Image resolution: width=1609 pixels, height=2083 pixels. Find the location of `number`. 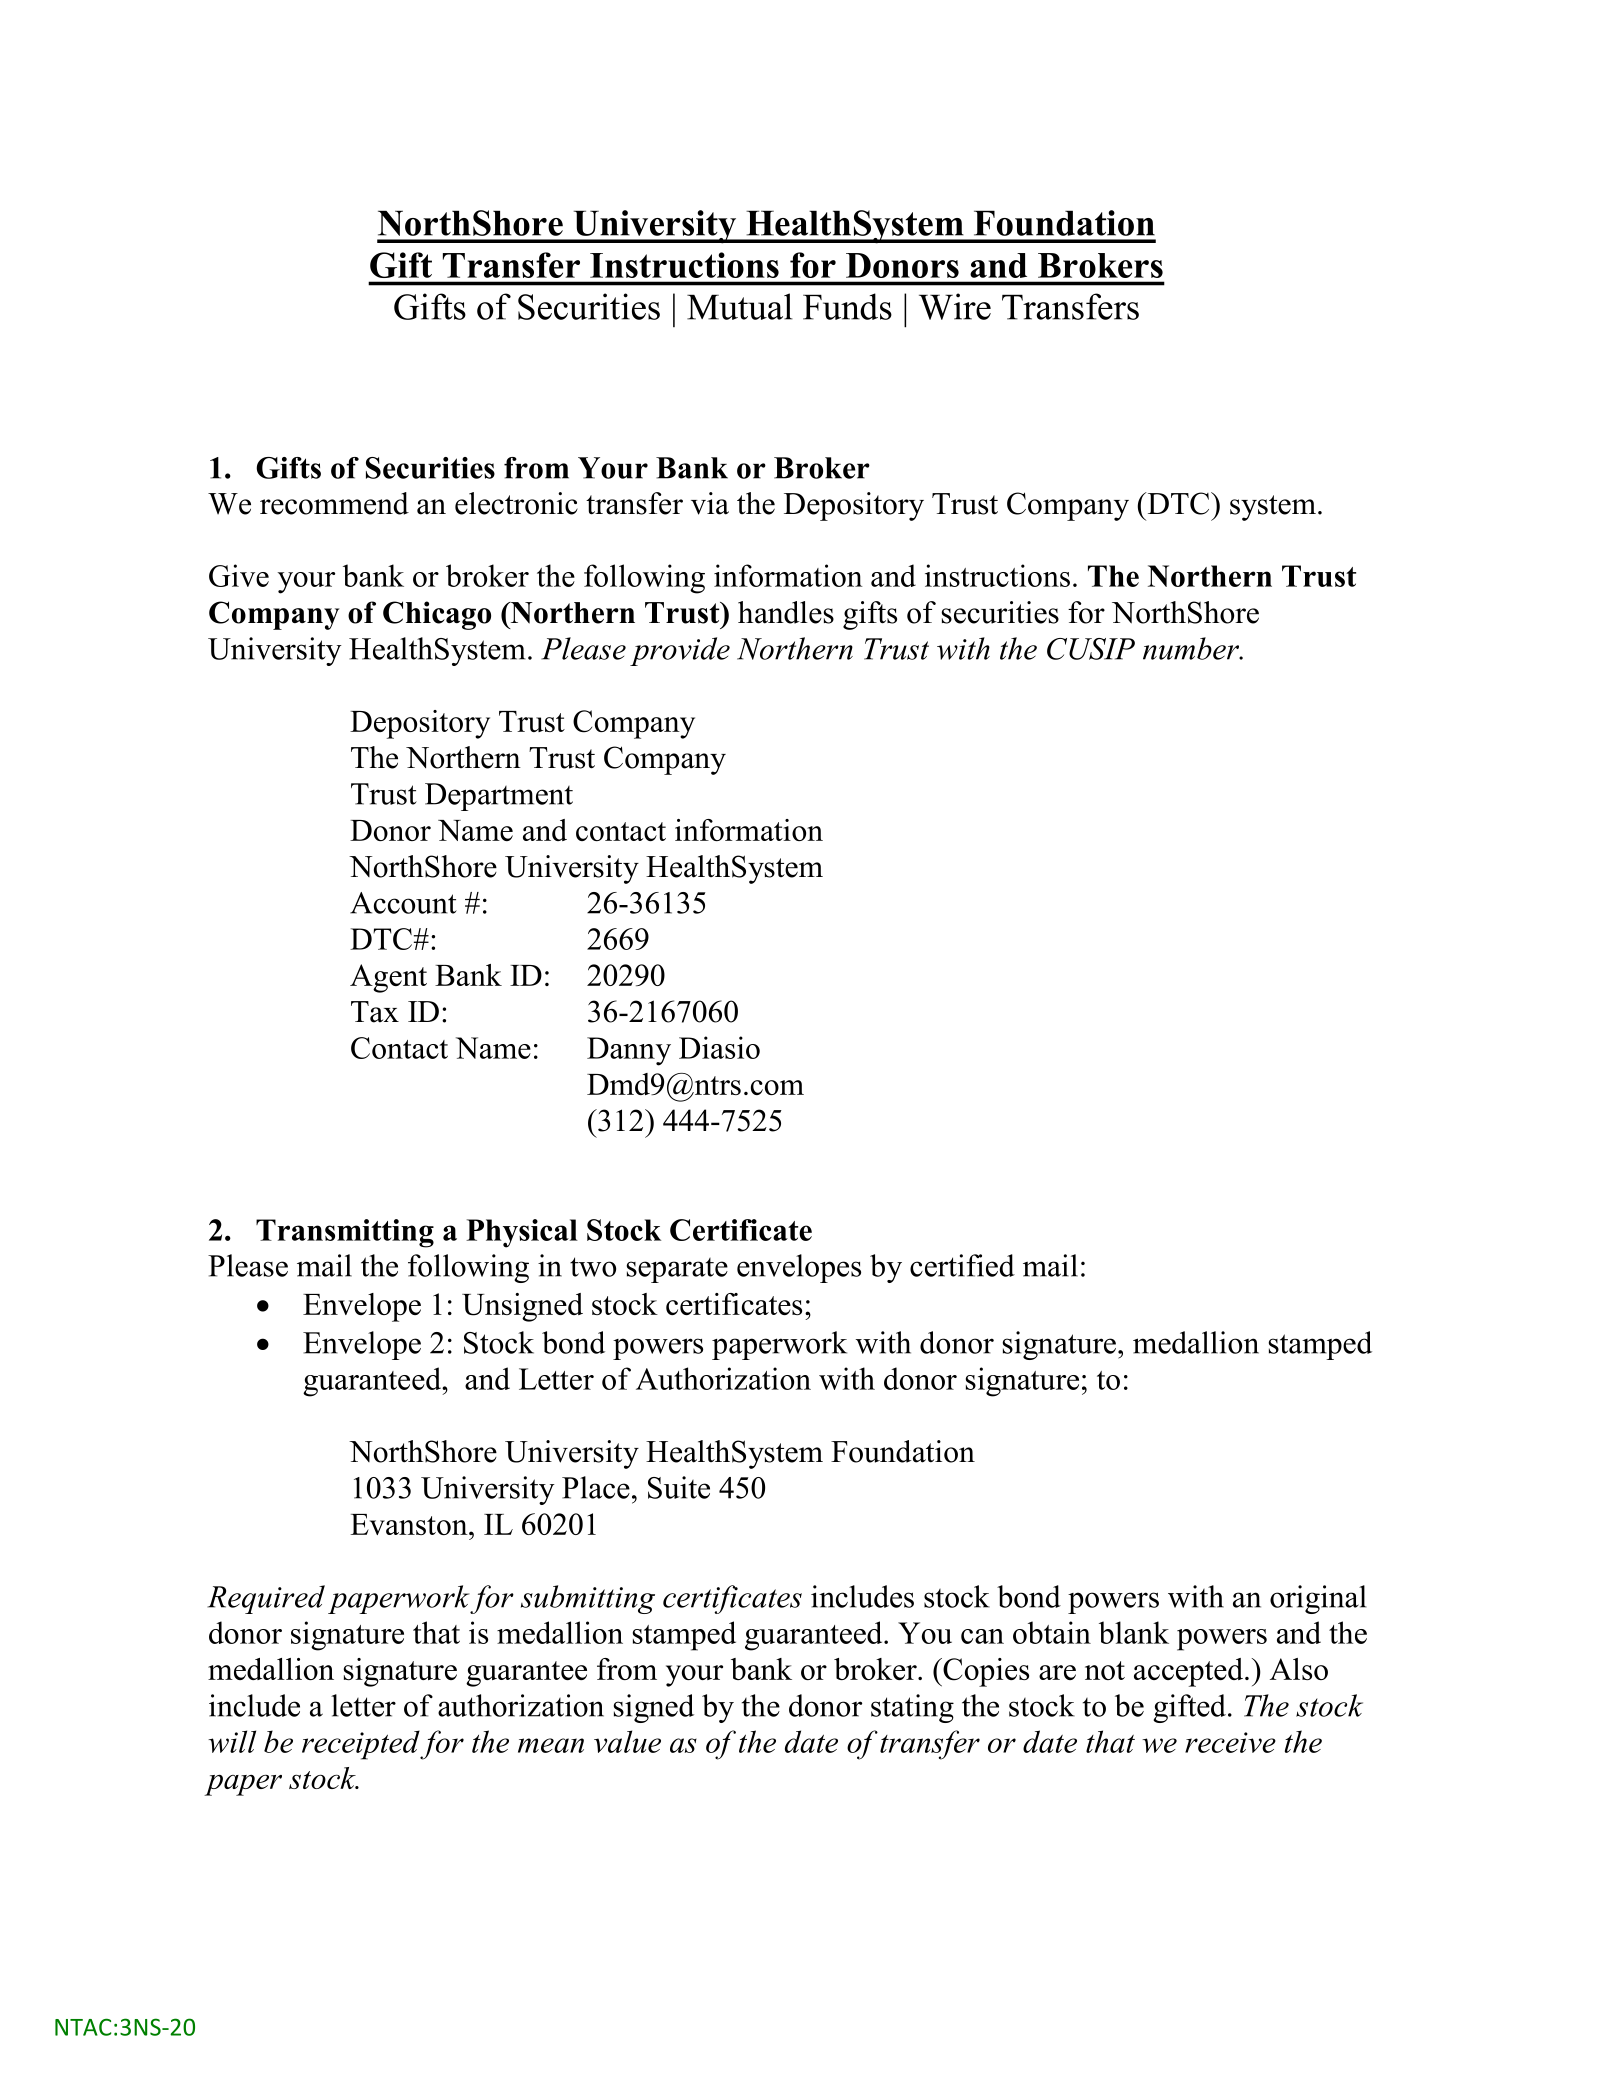

number is located at coordinates (1192, 648).
